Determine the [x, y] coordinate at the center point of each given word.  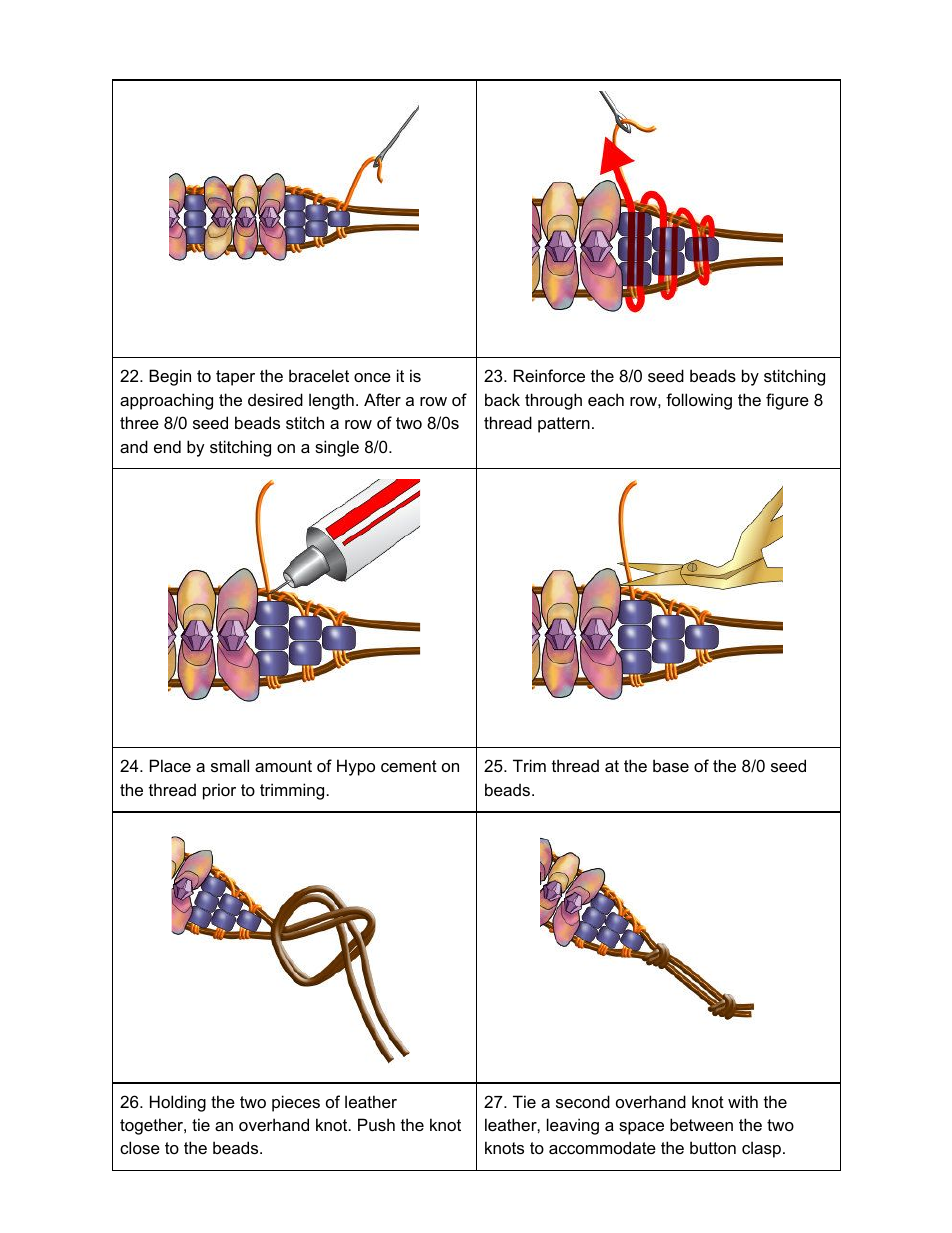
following [699, 401]
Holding [178, 1103]
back [502, 399]
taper [235, 378]
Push [376, 1124]
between [701, 1124]
